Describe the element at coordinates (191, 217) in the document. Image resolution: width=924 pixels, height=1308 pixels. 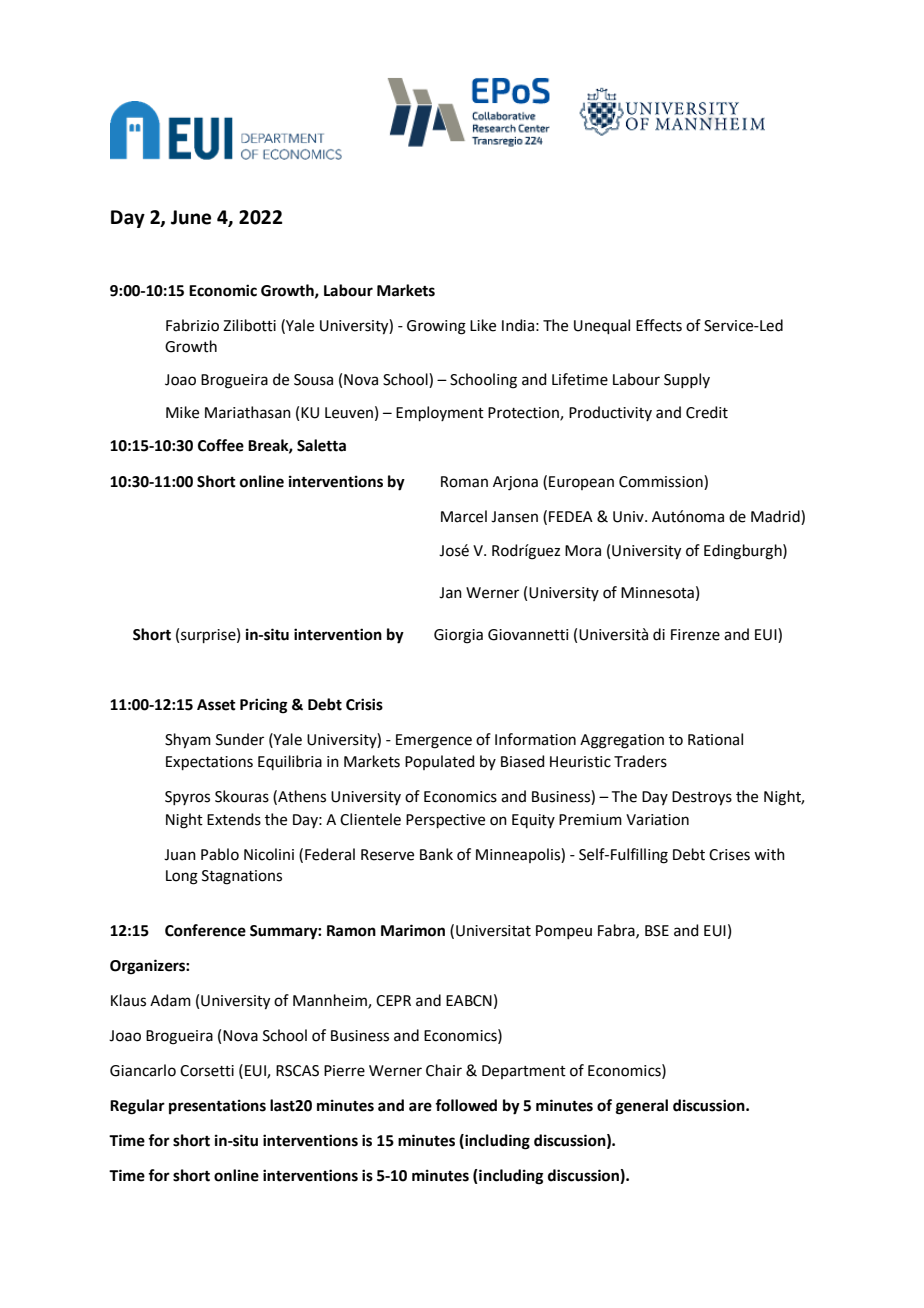
I see `June` at that location.
